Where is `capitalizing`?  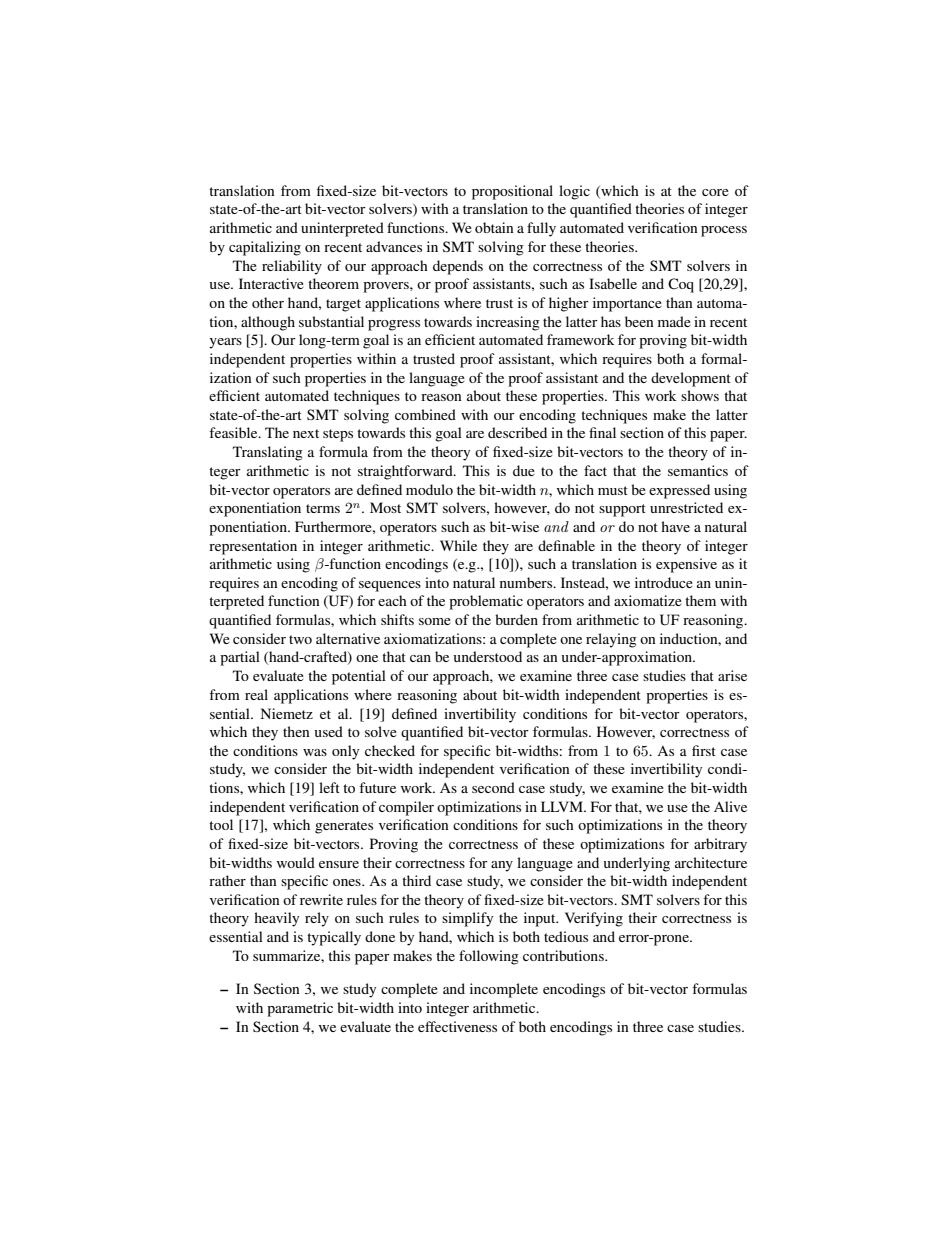 capitalizing is located at coordinates (265, 248).
